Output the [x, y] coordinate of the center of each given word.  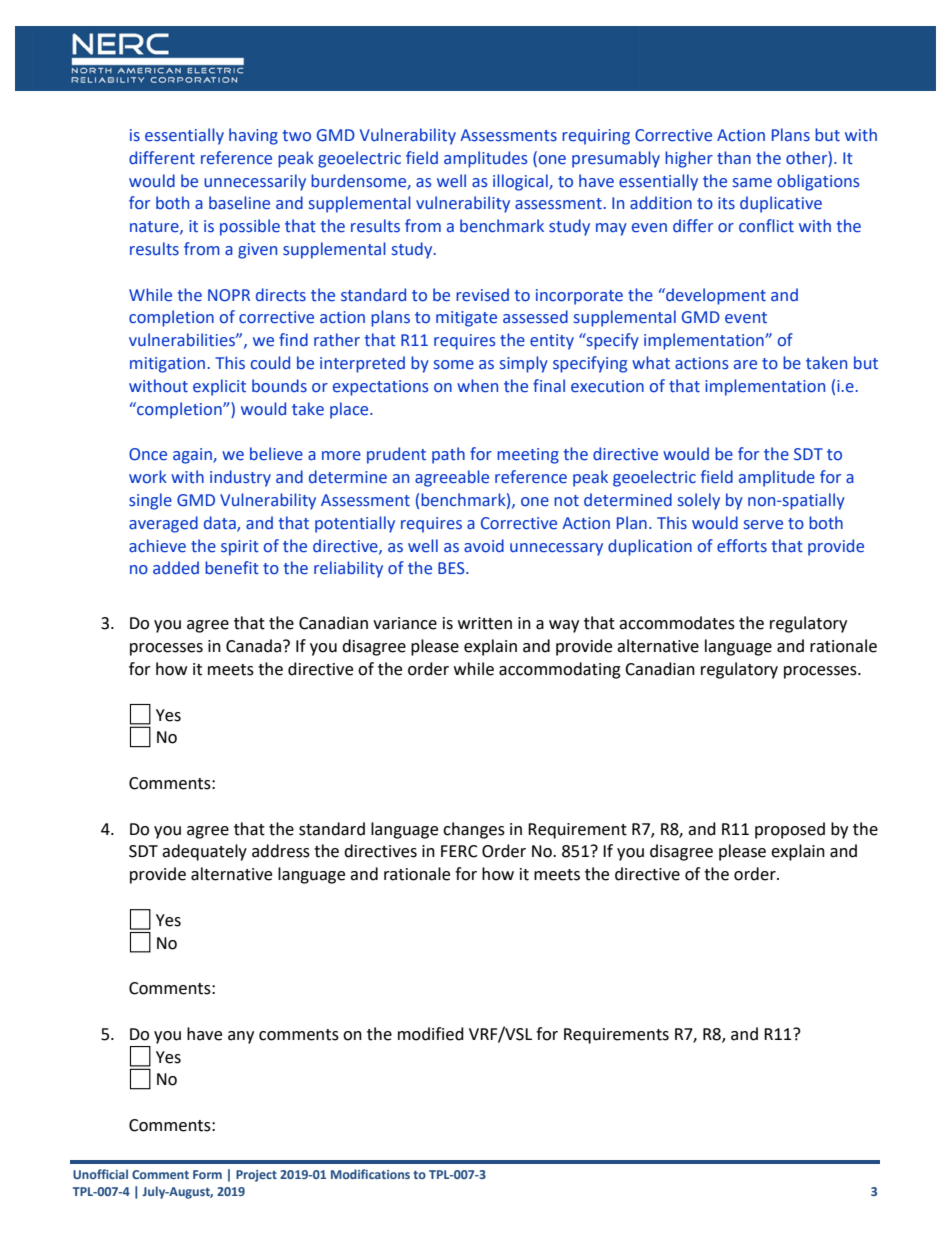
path [448, 455]
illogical [521, 182]
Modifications [370, 1174]
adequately [204, 852]
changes [474, 830]
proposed [790, 830]
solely [699, 501]
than [734, 158]
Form [207, 1174]
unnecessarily [255, 182]
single [150, 501]
